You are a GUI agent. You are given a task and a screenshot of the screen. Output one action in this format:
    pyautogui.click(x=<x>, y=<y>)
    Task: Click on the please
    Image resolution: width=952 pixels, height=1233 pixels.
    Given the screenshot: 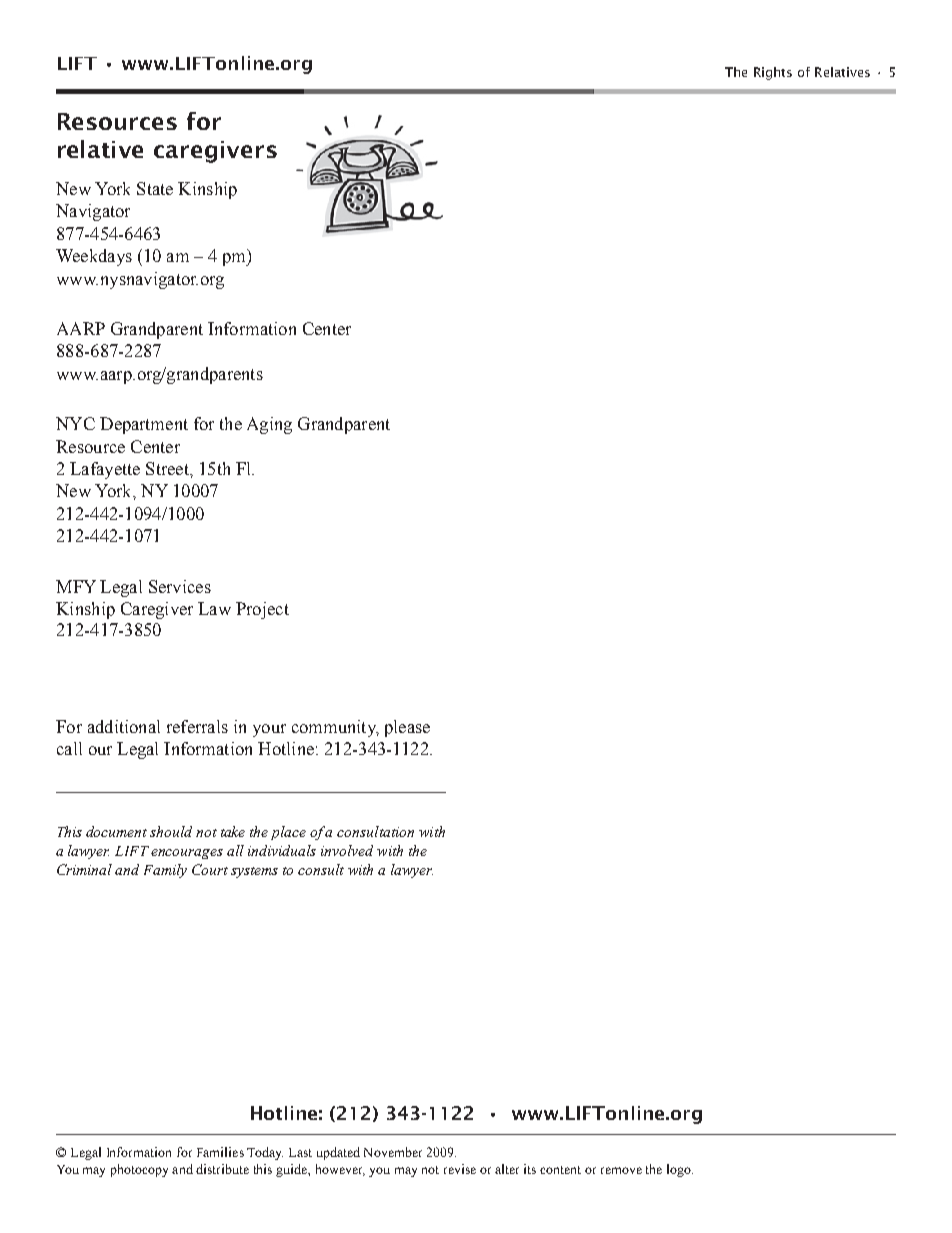 What is the action you would take?
    pyautogui.click(x=407, y=728)
